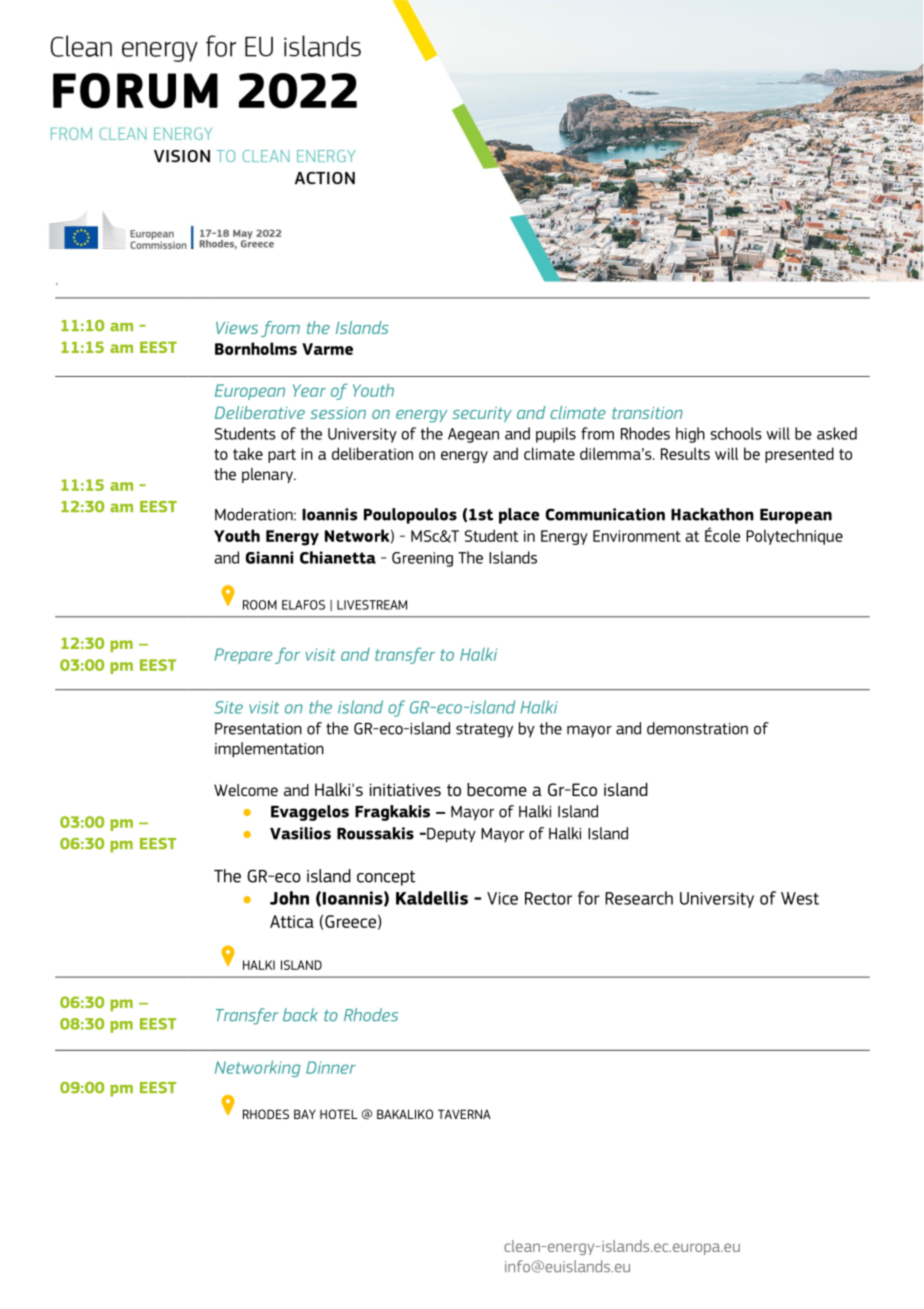 Image resolution: width=924 pixels, height=1309 pixels. Describe the element at coordinates (697, 728) in the screenshot. I see `demonstration` at that location.
